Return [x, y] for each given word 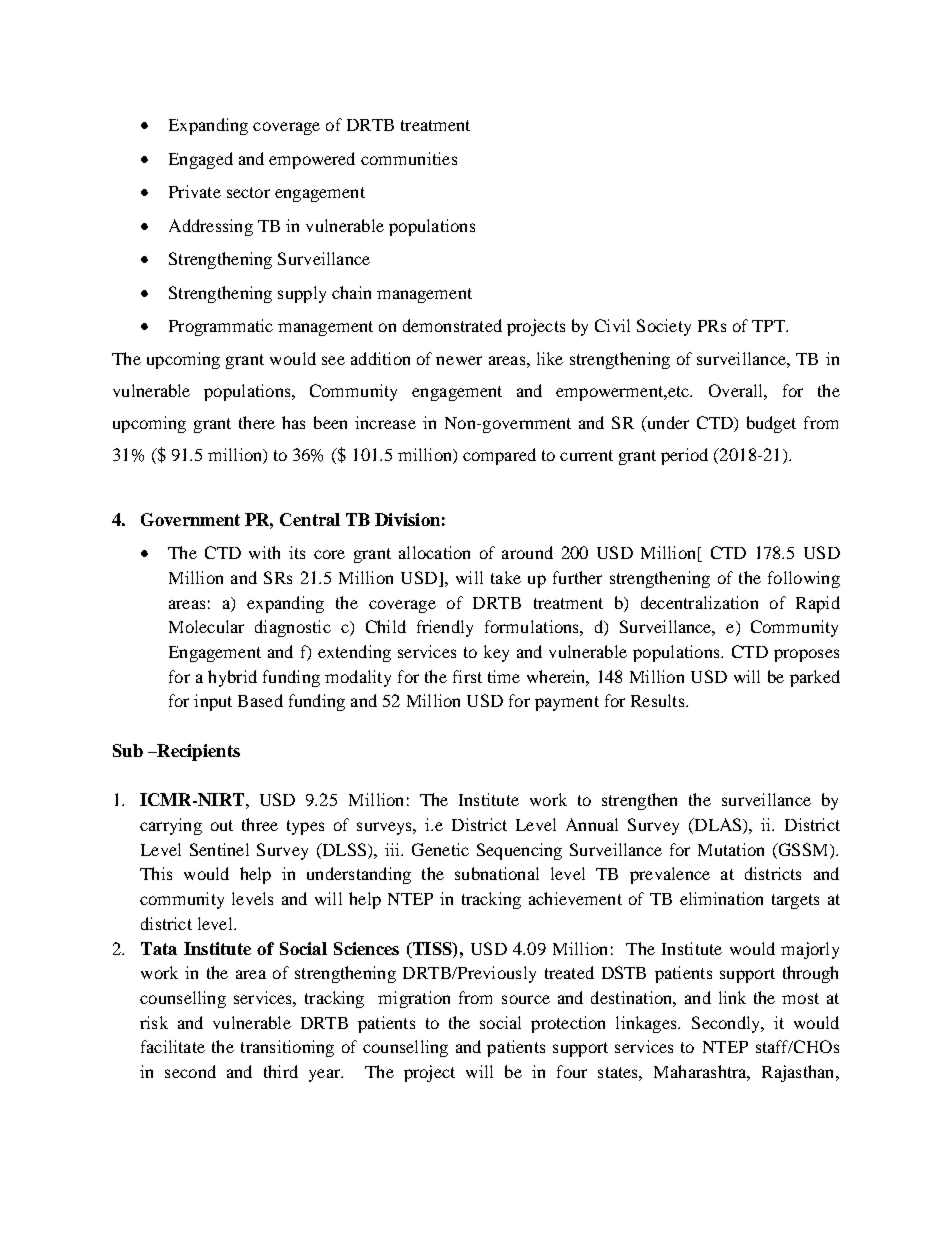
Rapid [818, 604]
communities [409, 158]
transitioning [287, 1048]
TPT [769, 326]
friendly [445, 628]
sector [248, 192]
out [222, 825]
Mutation [731, 849]
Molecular [206, 626]
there [257, 422]
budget [771, 424]
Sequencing [519, 851]
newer [459, 360]
